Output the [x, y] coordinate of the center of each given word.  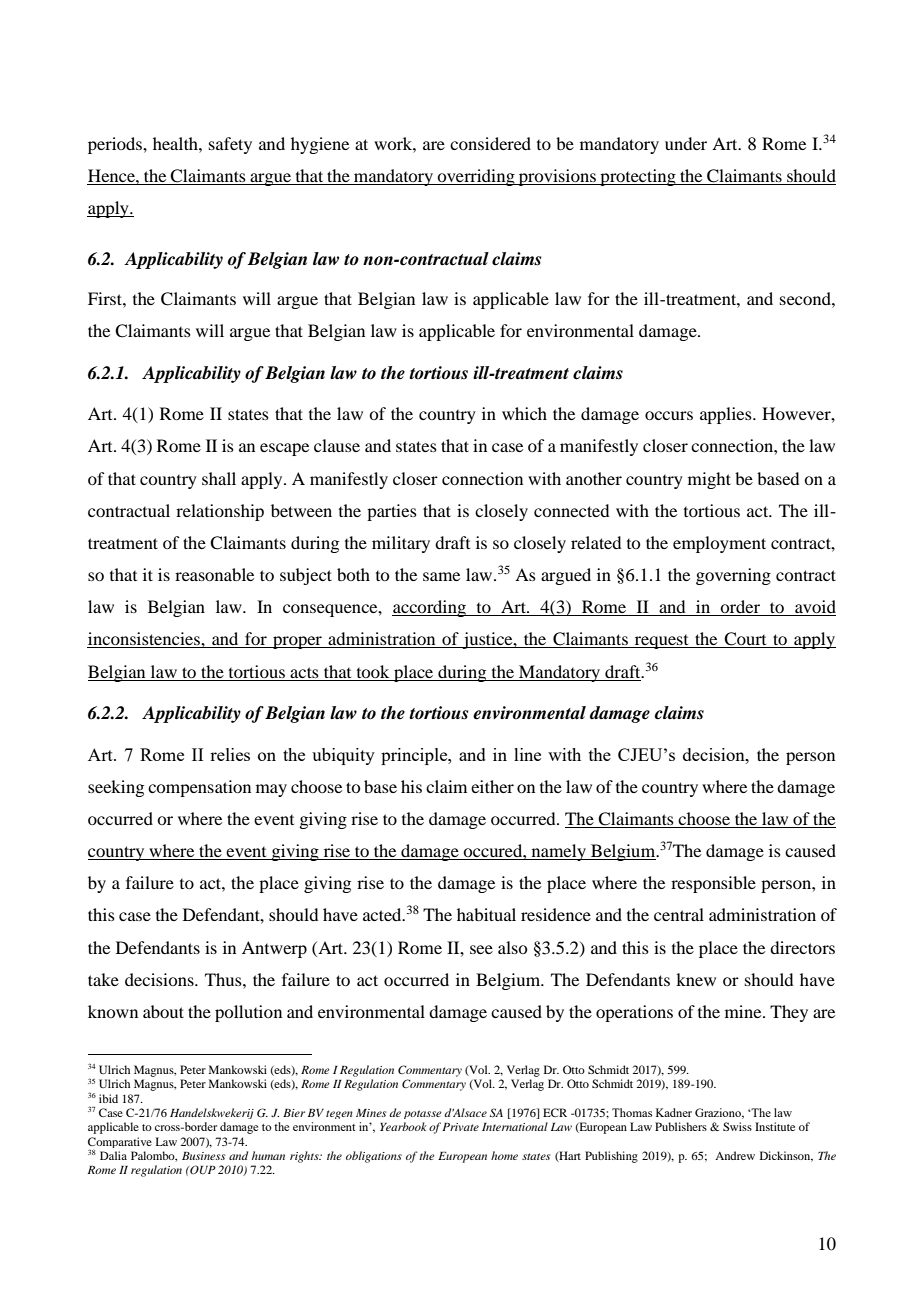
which [524, 413]
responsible [713, 884]
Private [460, 1127]
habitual [486, 914]
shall [219, 478]
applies [727, 415]
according [430, 608]
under [686, 143]
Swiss [737, 1126]
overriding [476, 177]
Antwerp [274, 949]
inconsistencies [144, 640]
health [176, 143]
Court [745, 640]
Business [203, 1156]
